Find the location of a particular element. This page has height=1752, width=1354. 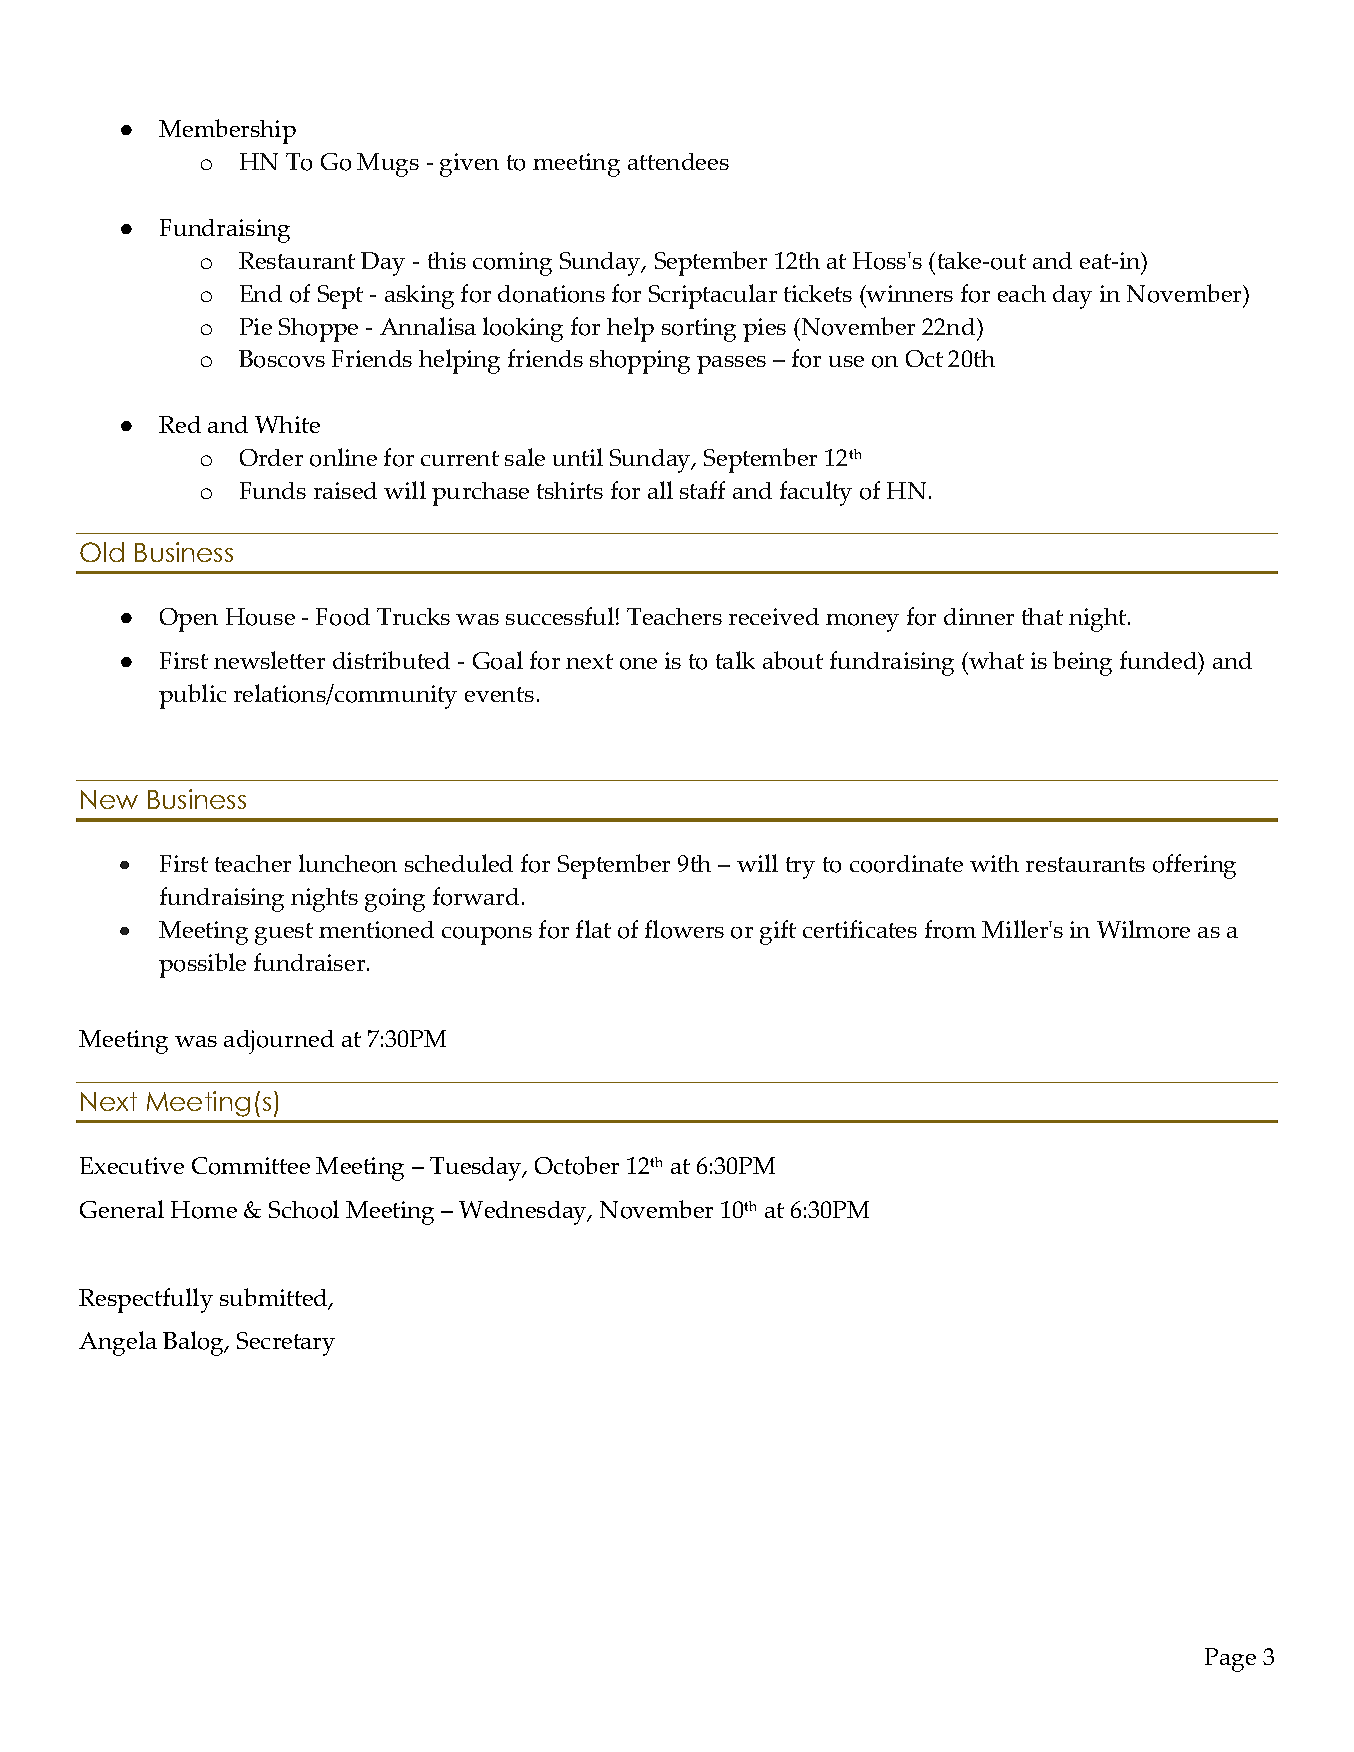

Wilmore is located at coordinates (1143, 929).
